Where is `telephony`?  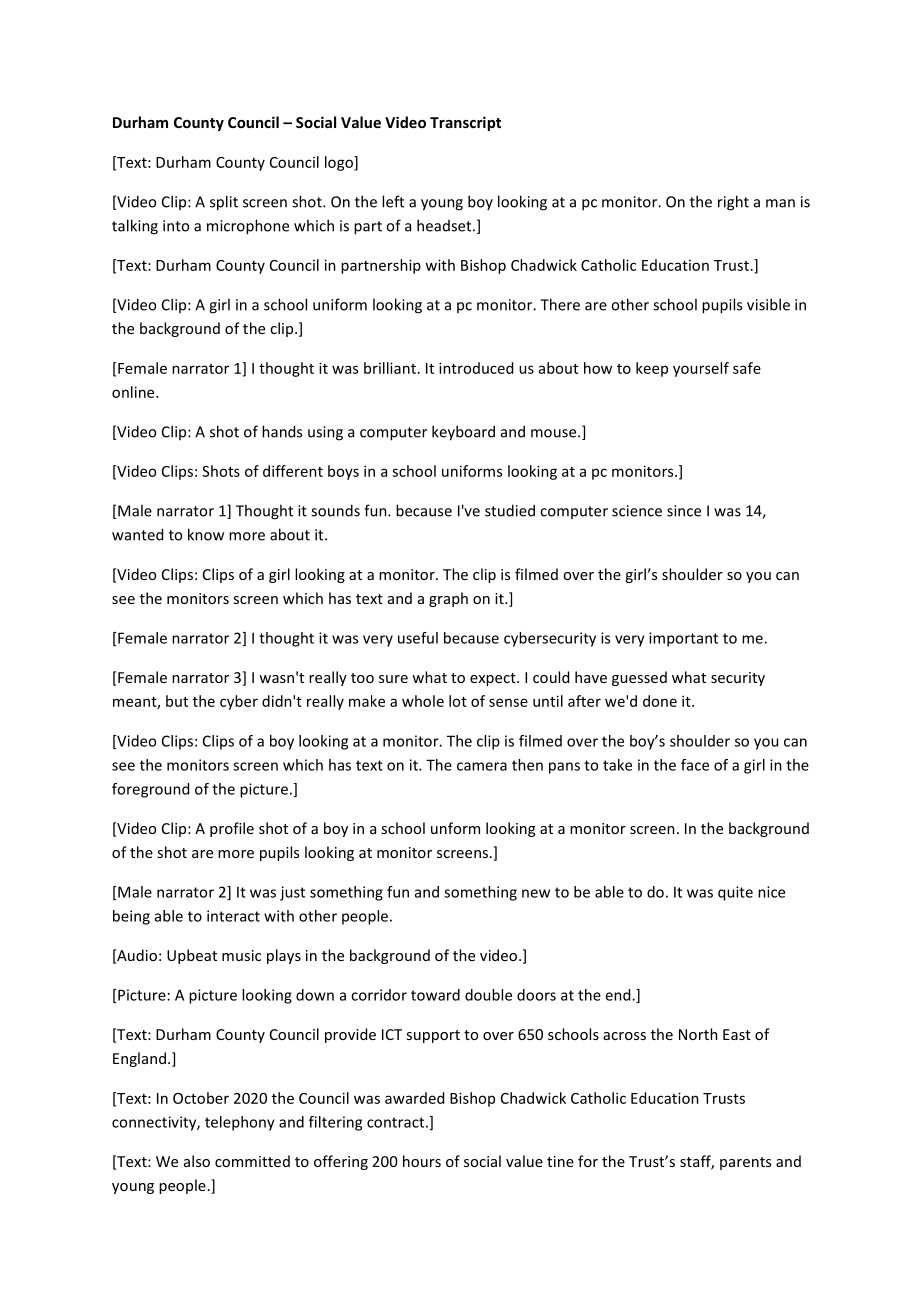
telephony is located at coordinates (240, 1123).
